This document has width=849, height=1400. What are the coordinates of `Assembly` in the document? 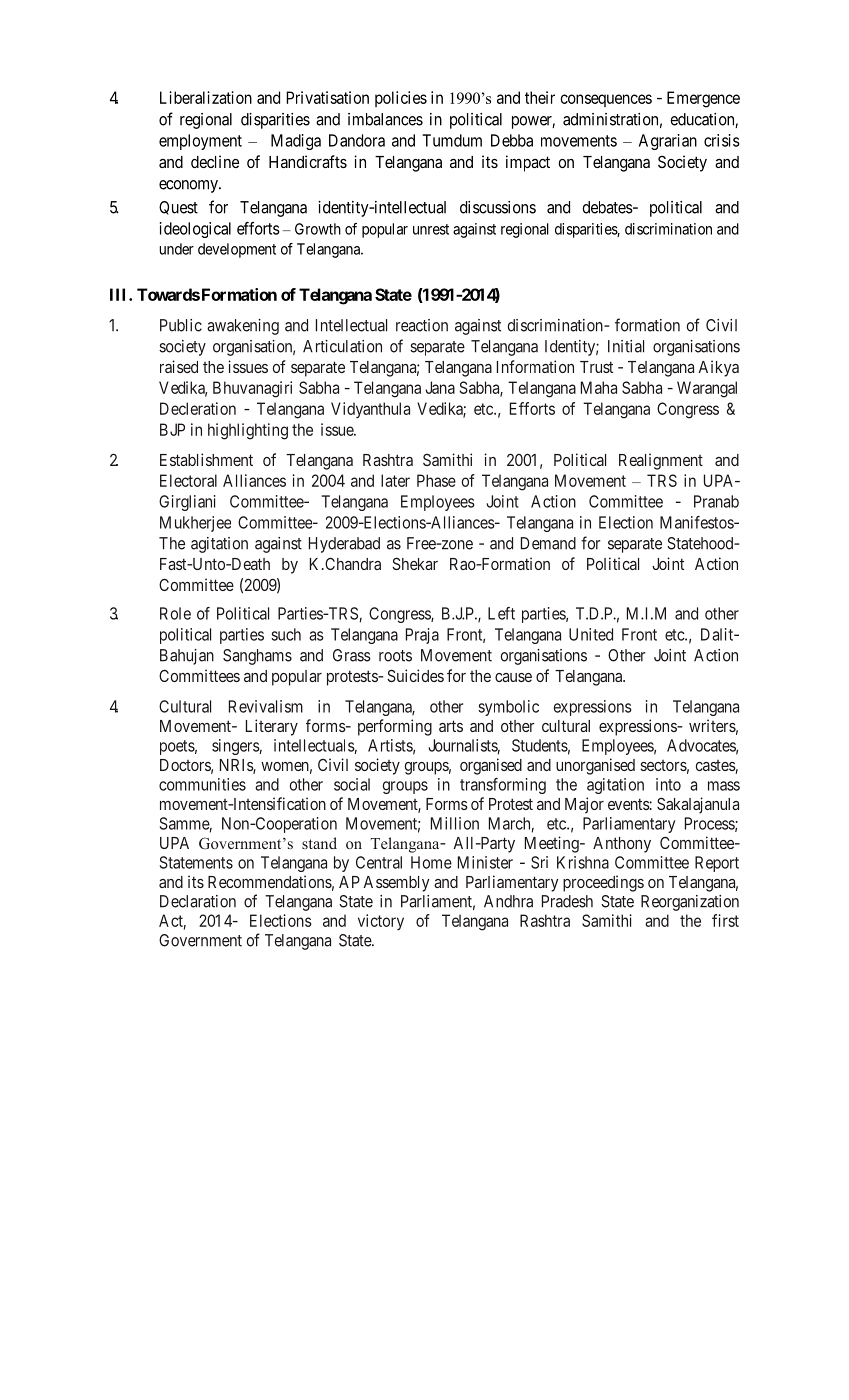 It's located at (396, 884).
